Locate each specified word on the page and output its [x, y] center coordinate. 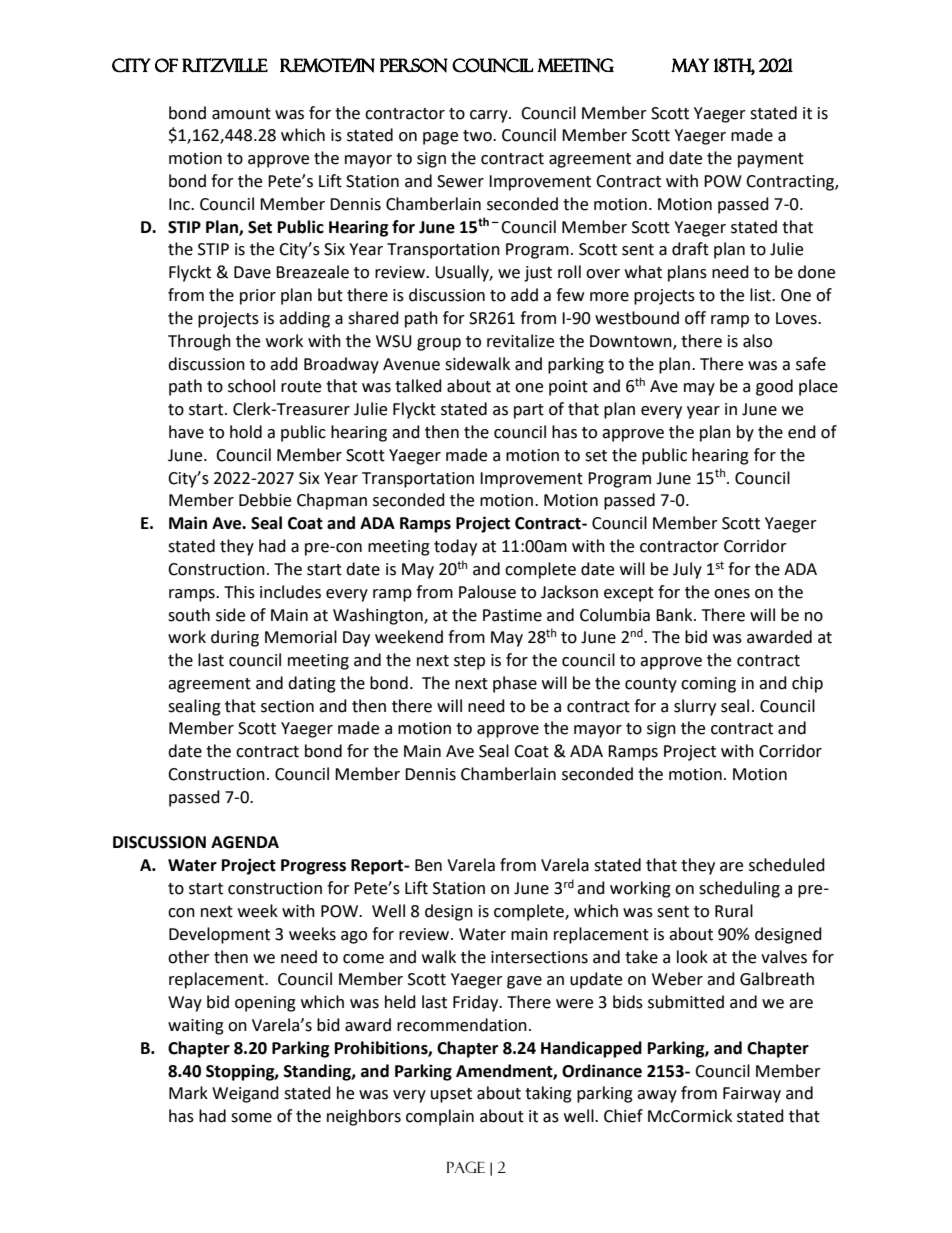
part [529, 411]
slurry [695, 707]
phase [515, 684]
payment [771, 160]
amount [241, 114]
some [251, 1118]
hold [246, 432]
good [774, 387]
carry [490, 116]
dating [312, 684]
